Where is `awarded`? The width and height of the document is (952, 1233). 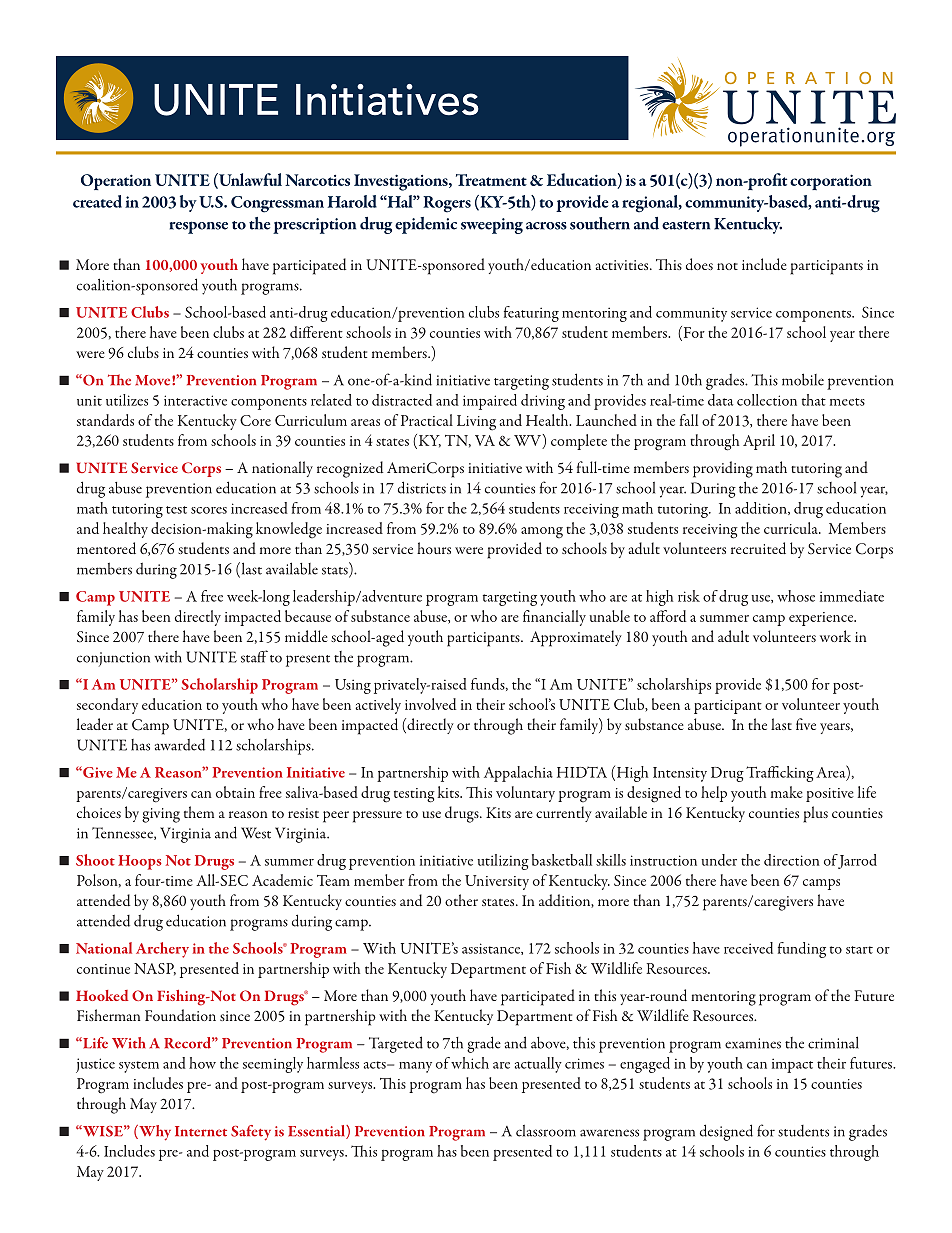 awarded is located at coordinates (180, 745).
